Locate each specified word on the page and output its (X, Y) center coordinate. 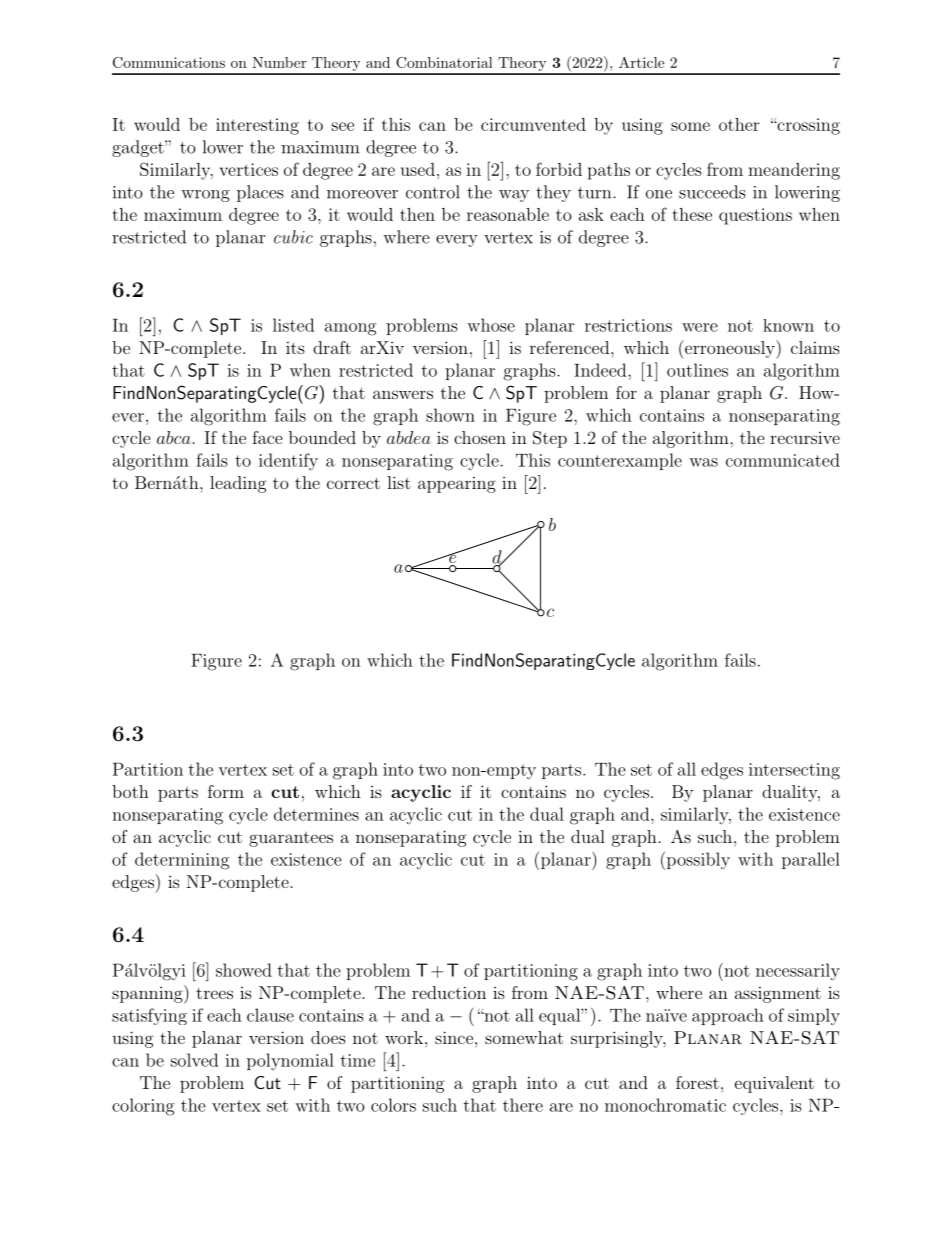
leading (238, 484)
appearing (457, 484)
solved (194, 1060)
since (454, 1037)
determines (316, 814)
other (739, 124)
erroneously (729, 349)
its (295, 347)
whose (491, 325)
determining (182, 861)
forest (697, 1082)
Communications (169, 62)
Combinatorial (444, 62)
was (703, 462)
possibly (697, 861)
